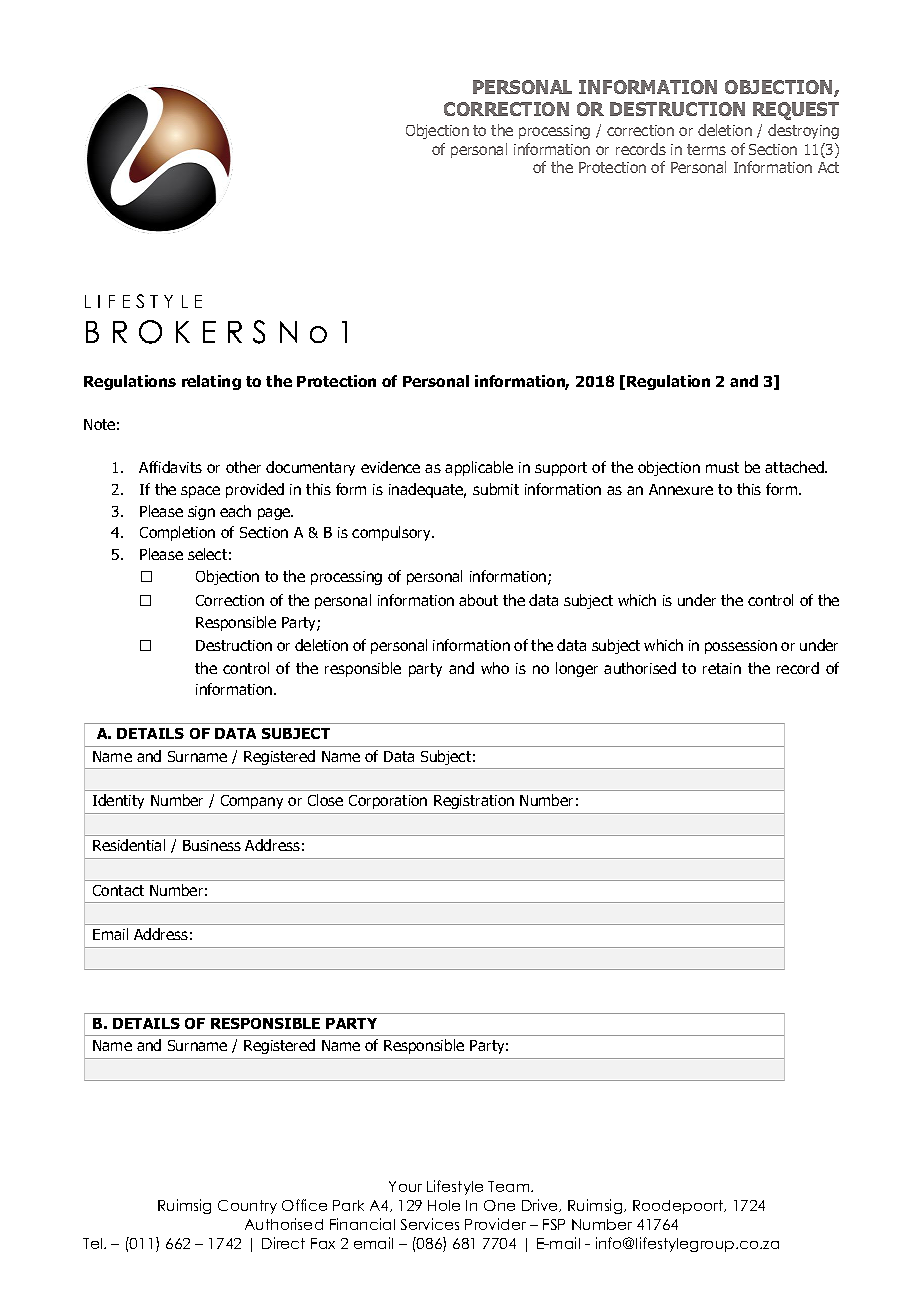 This screenshot has width=924, height=1308. Describe the element at coordinates (803, 131) in the screenshot. I see `destroying` at that location.
